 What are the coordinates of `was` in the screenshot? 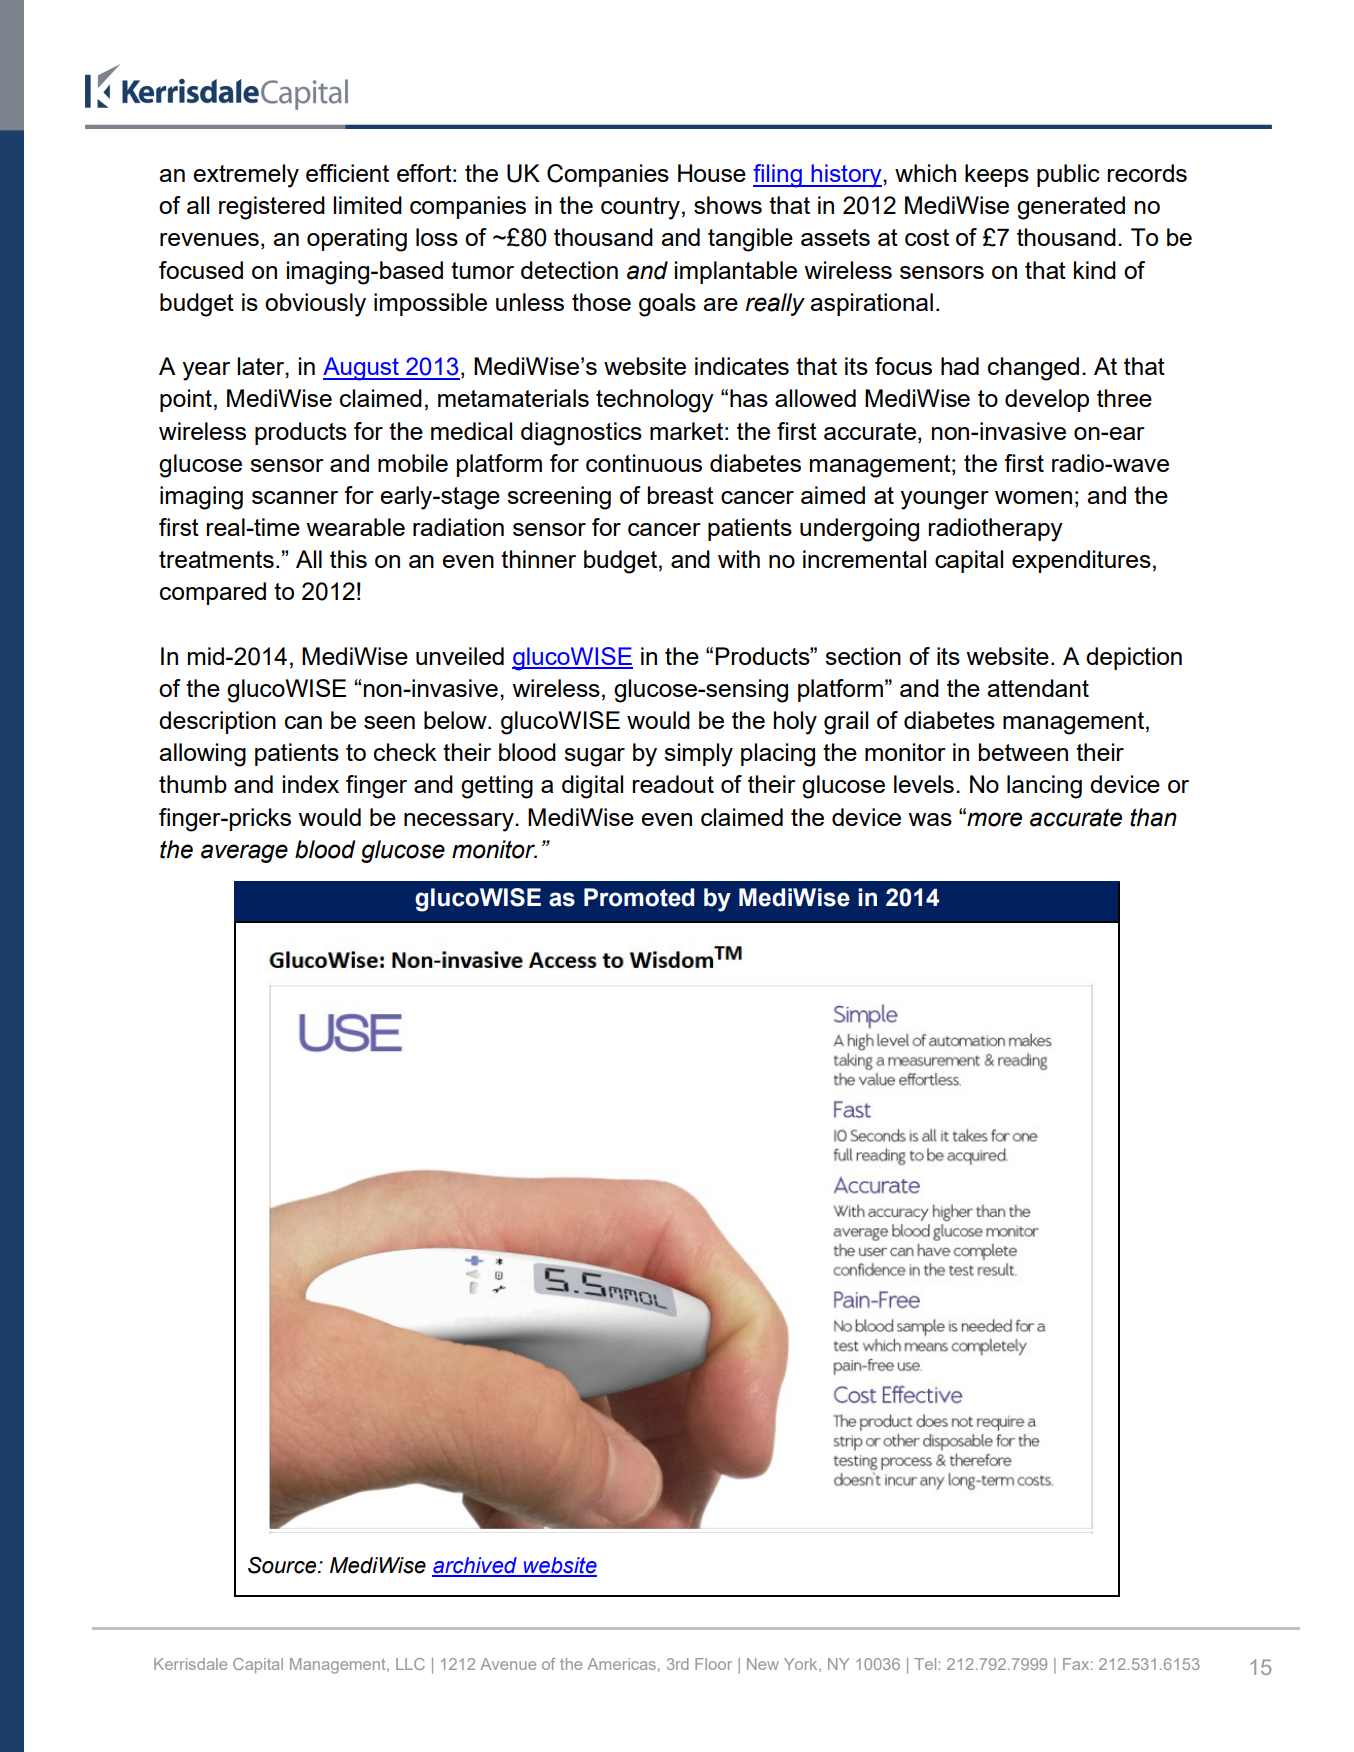 It's located at (930, 819).
